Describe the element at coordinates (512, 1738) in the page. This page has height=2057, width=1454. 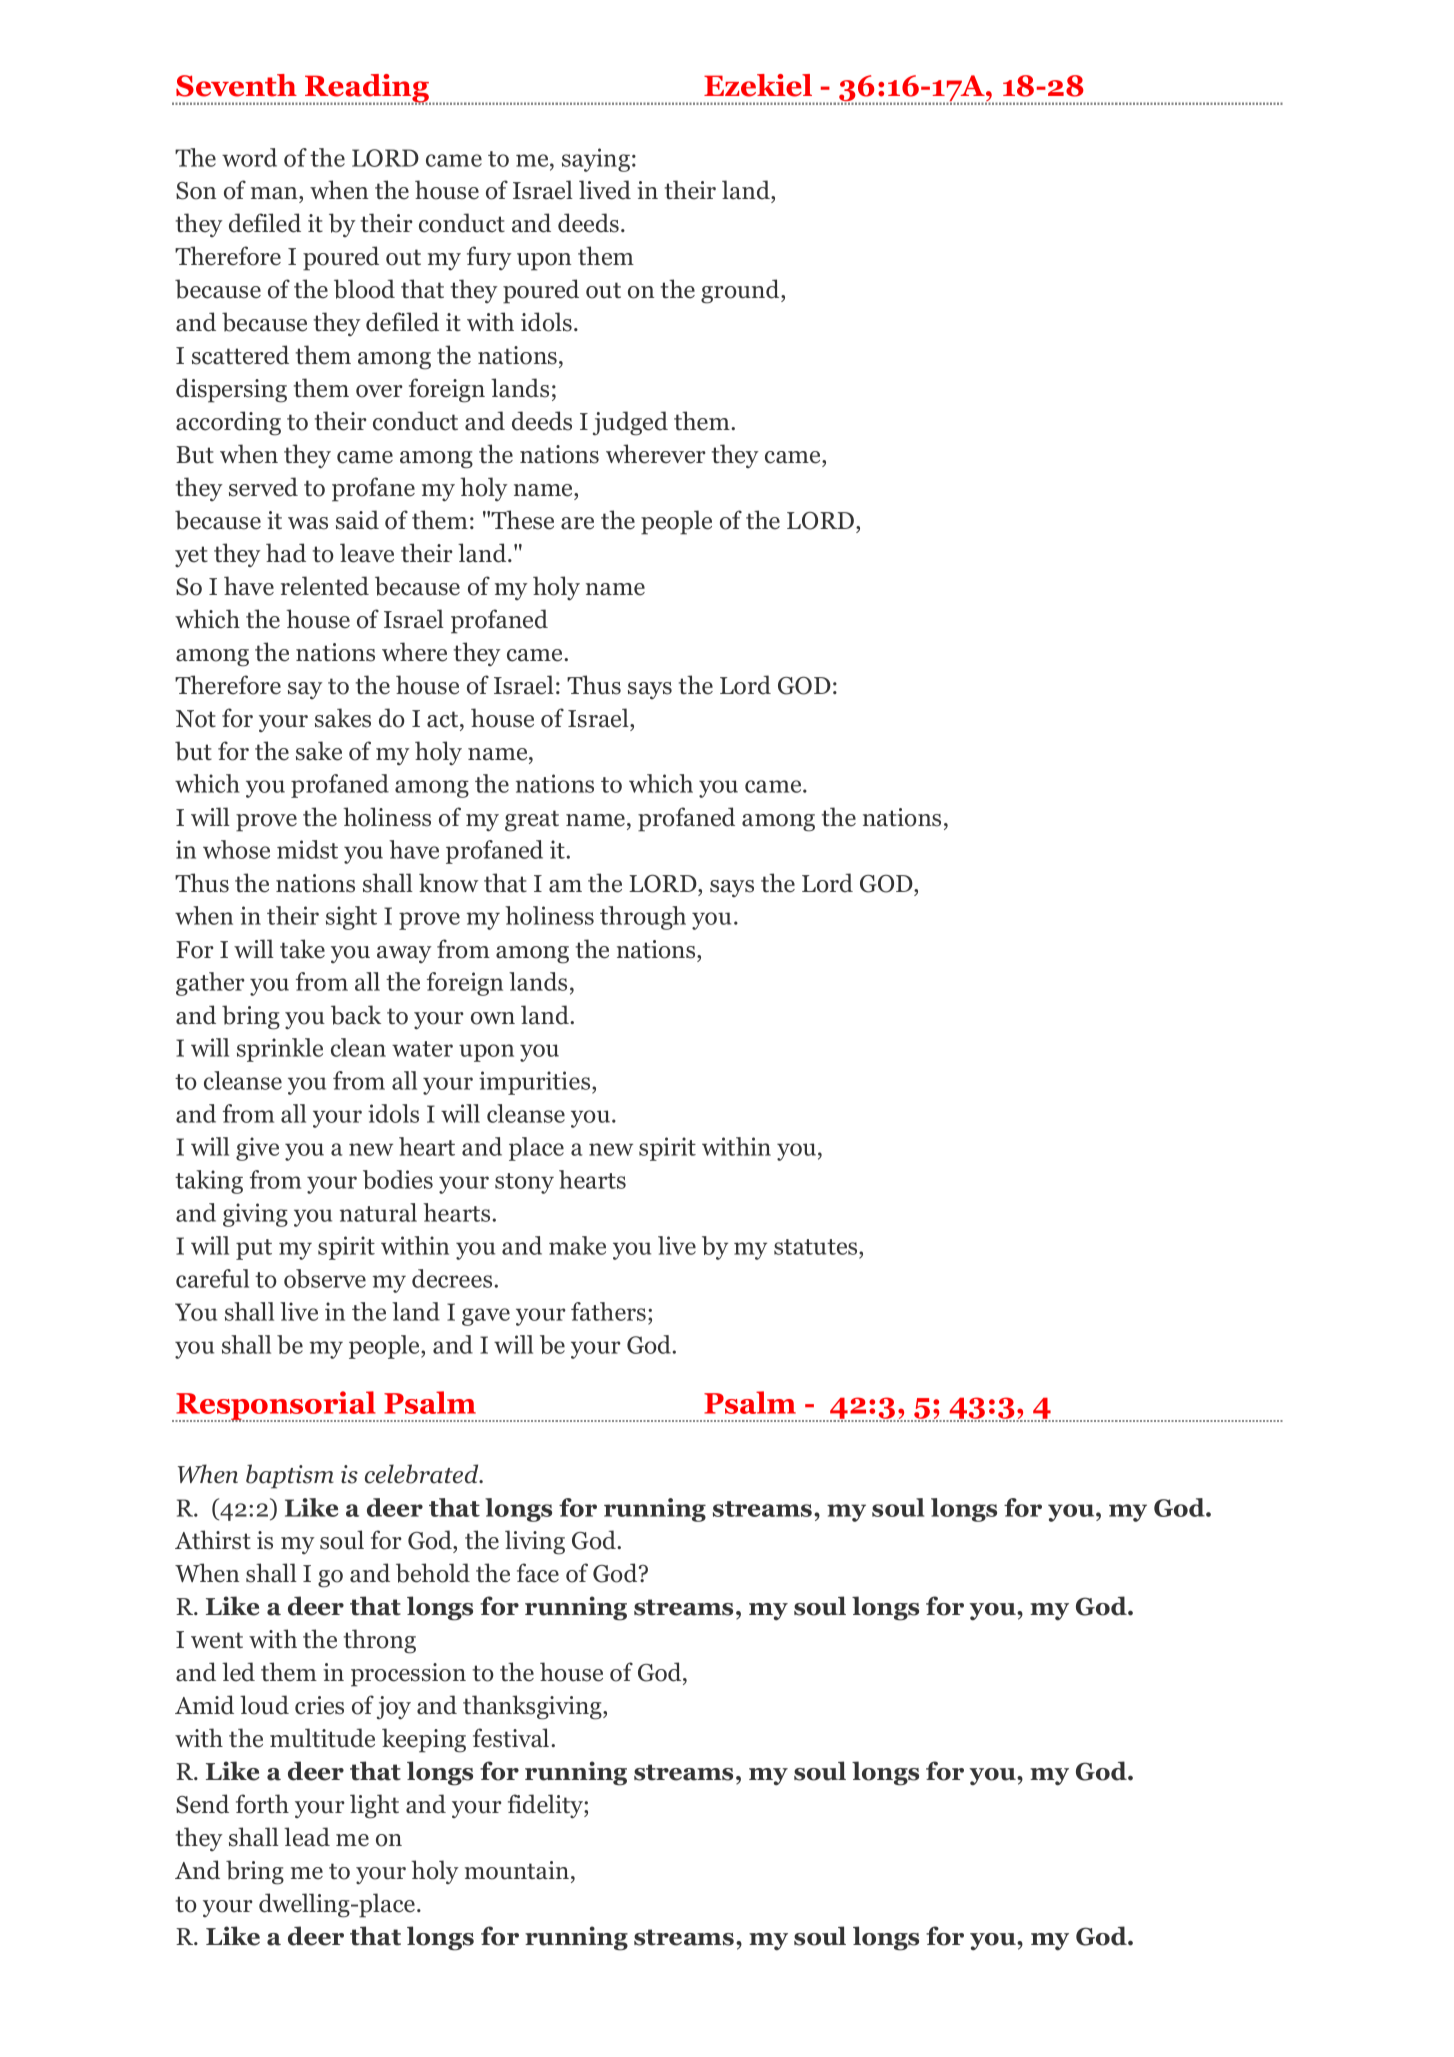
I see `festival` at that location.
